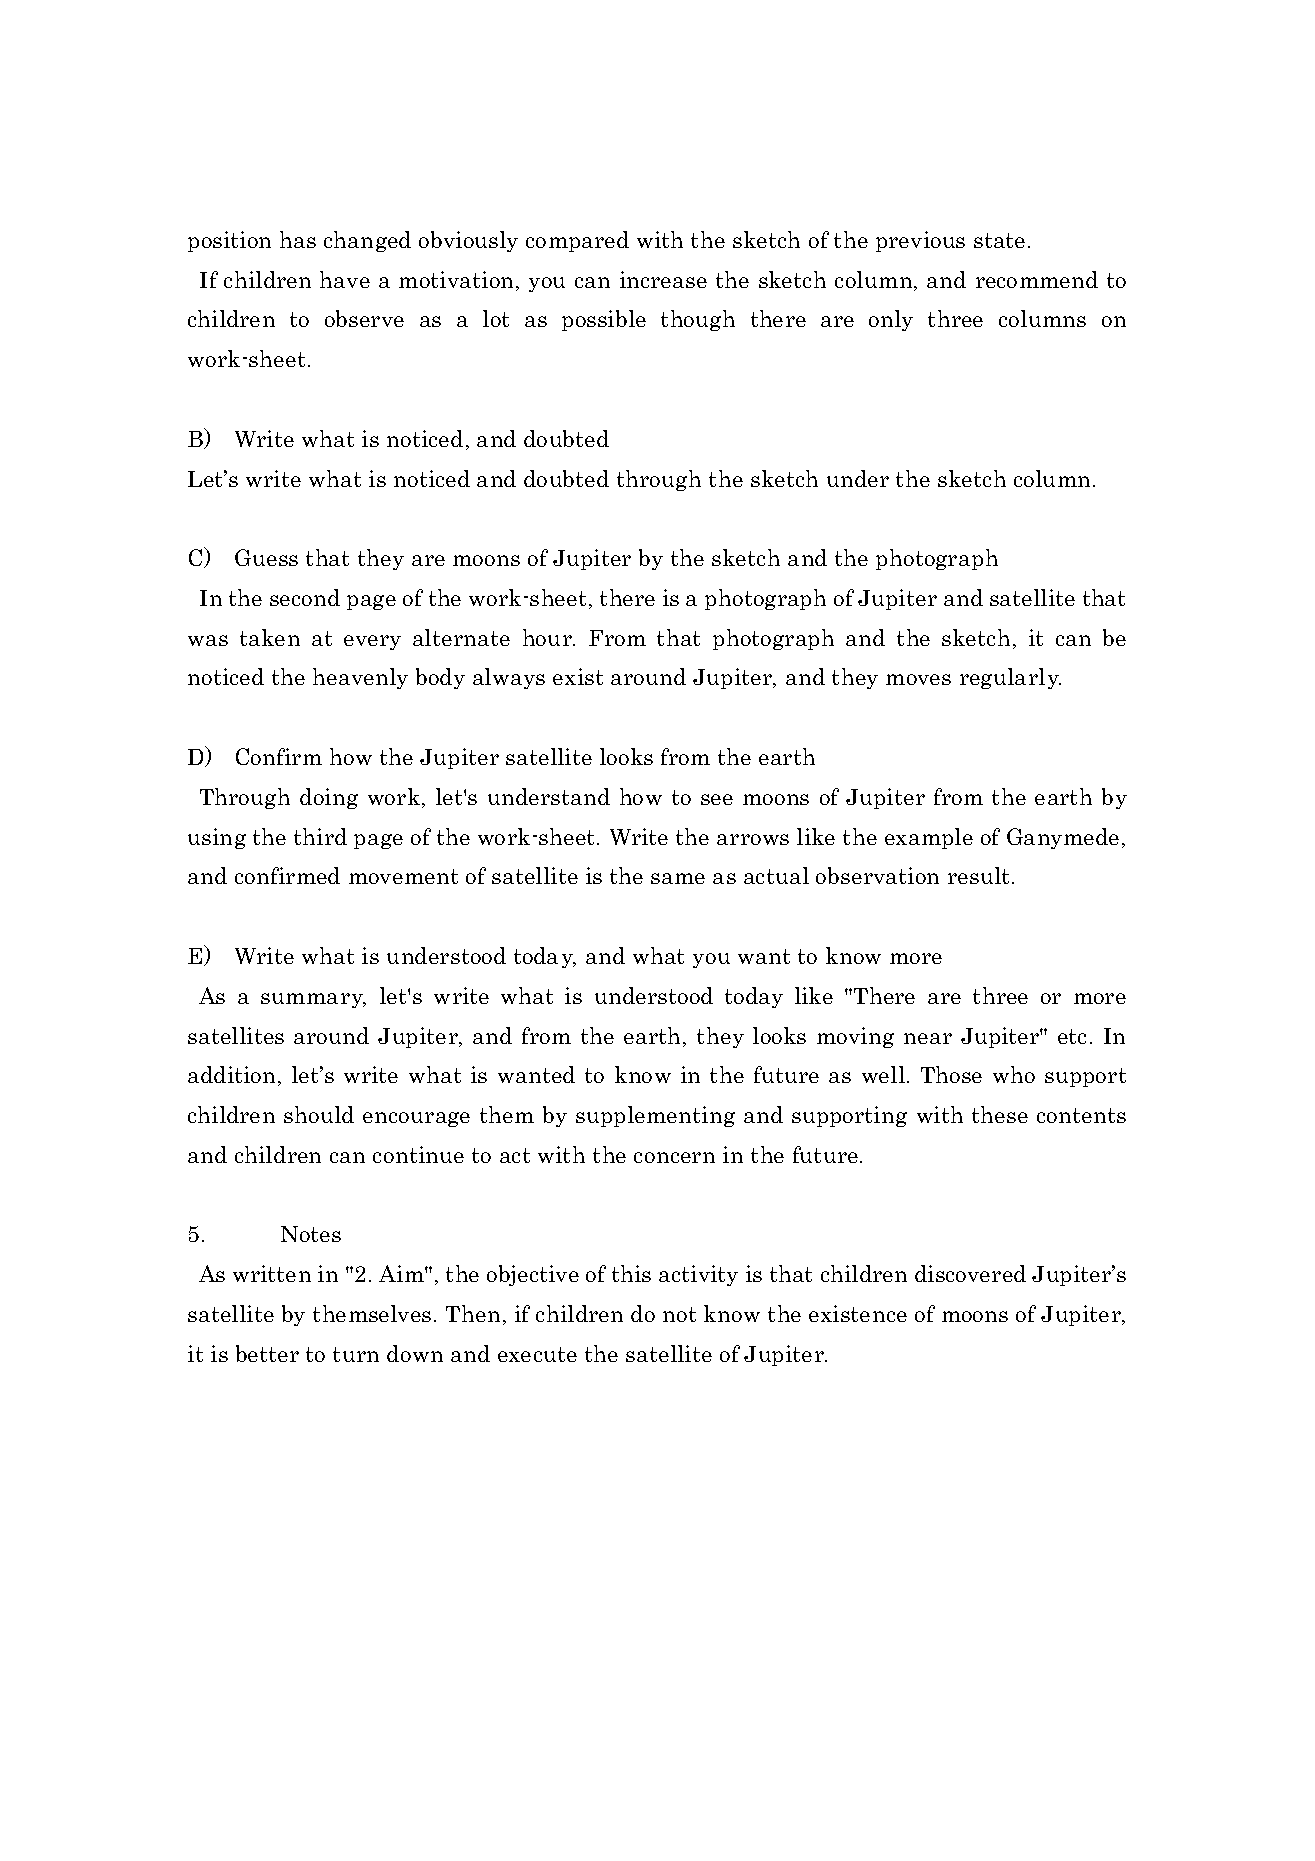 This document has height=1861, width=1315. What do you see at coordinates (663, 279) in the document?
I see `increase` at bounding box center [663, 279].
